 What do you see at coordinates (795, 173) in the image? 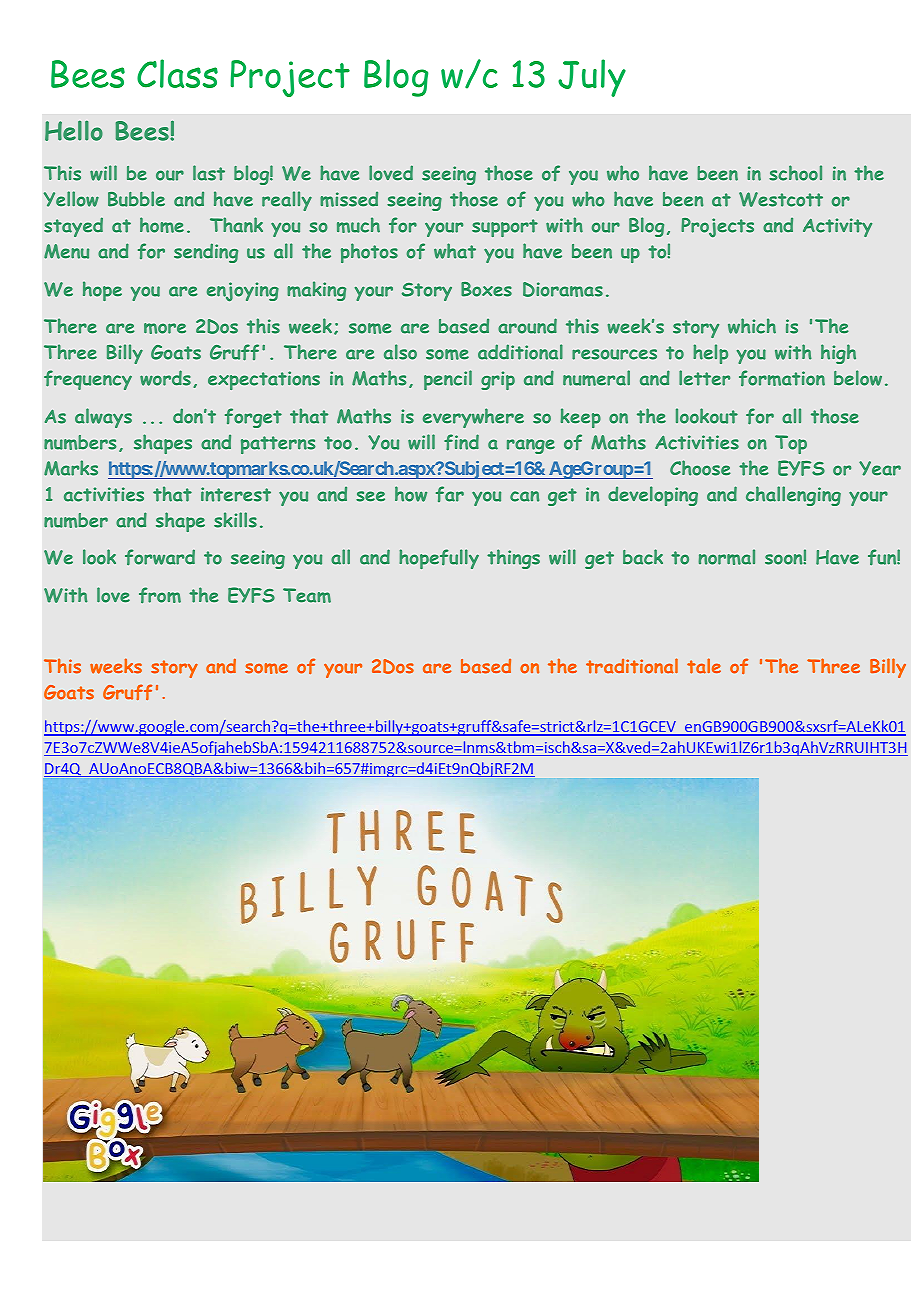
I see `school` at bounding box center [795, 173].
